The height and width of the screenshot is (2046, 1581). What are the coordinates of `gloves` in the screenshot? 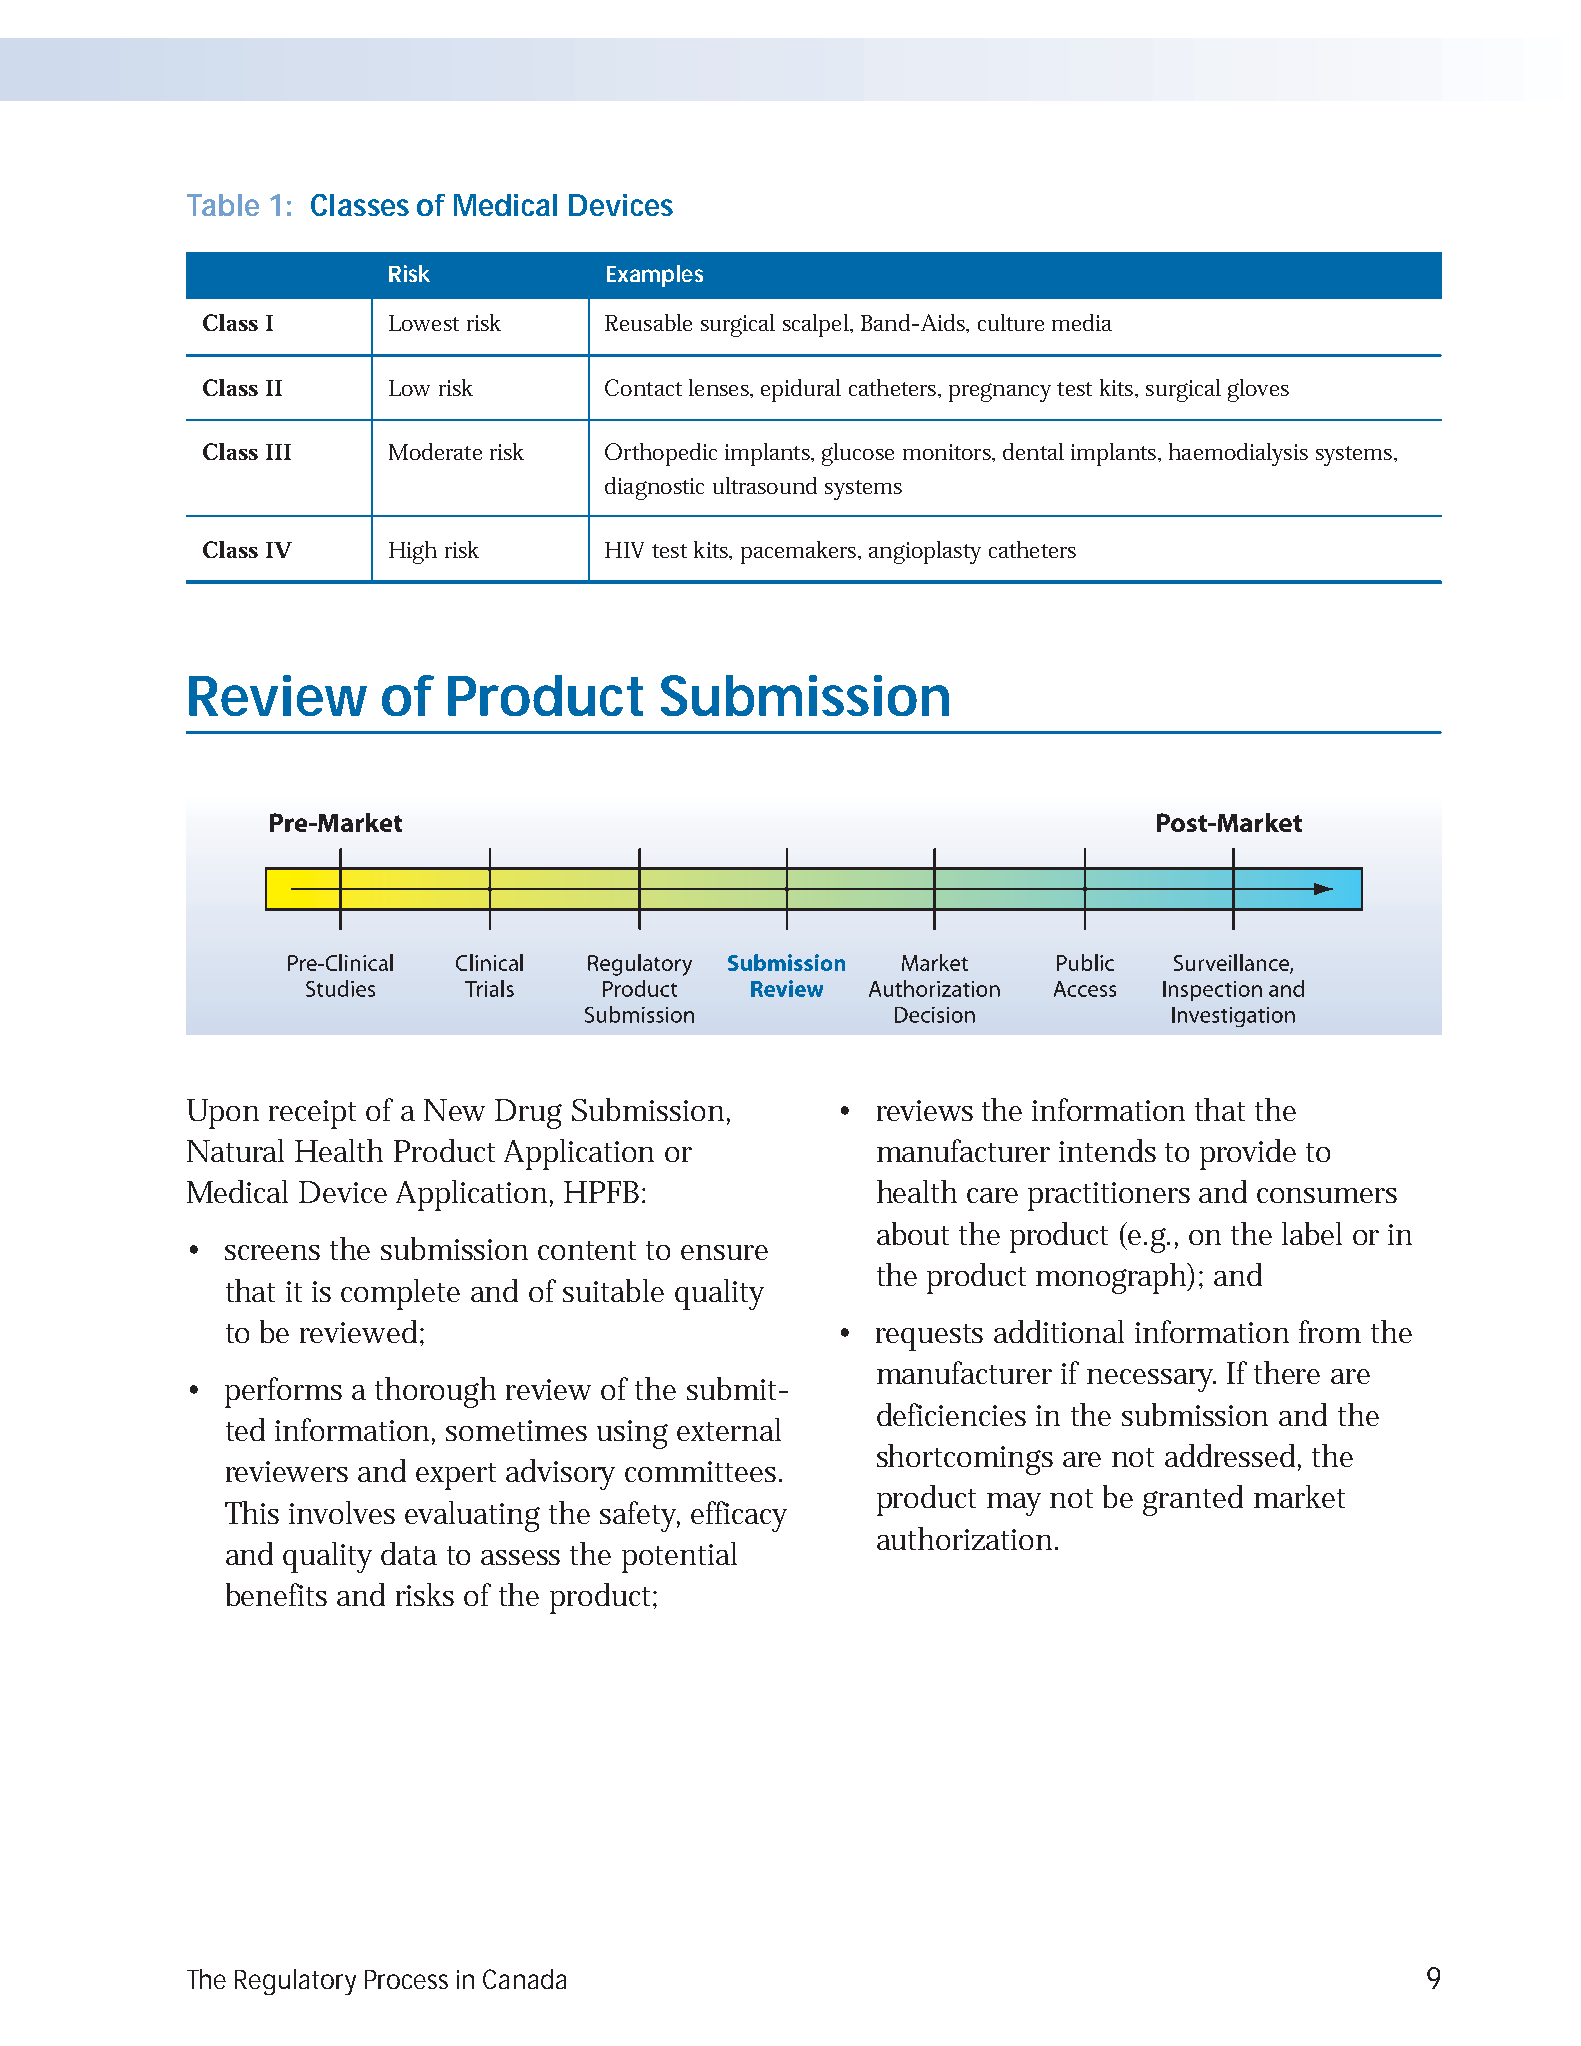 It's located at (1258, 390).
